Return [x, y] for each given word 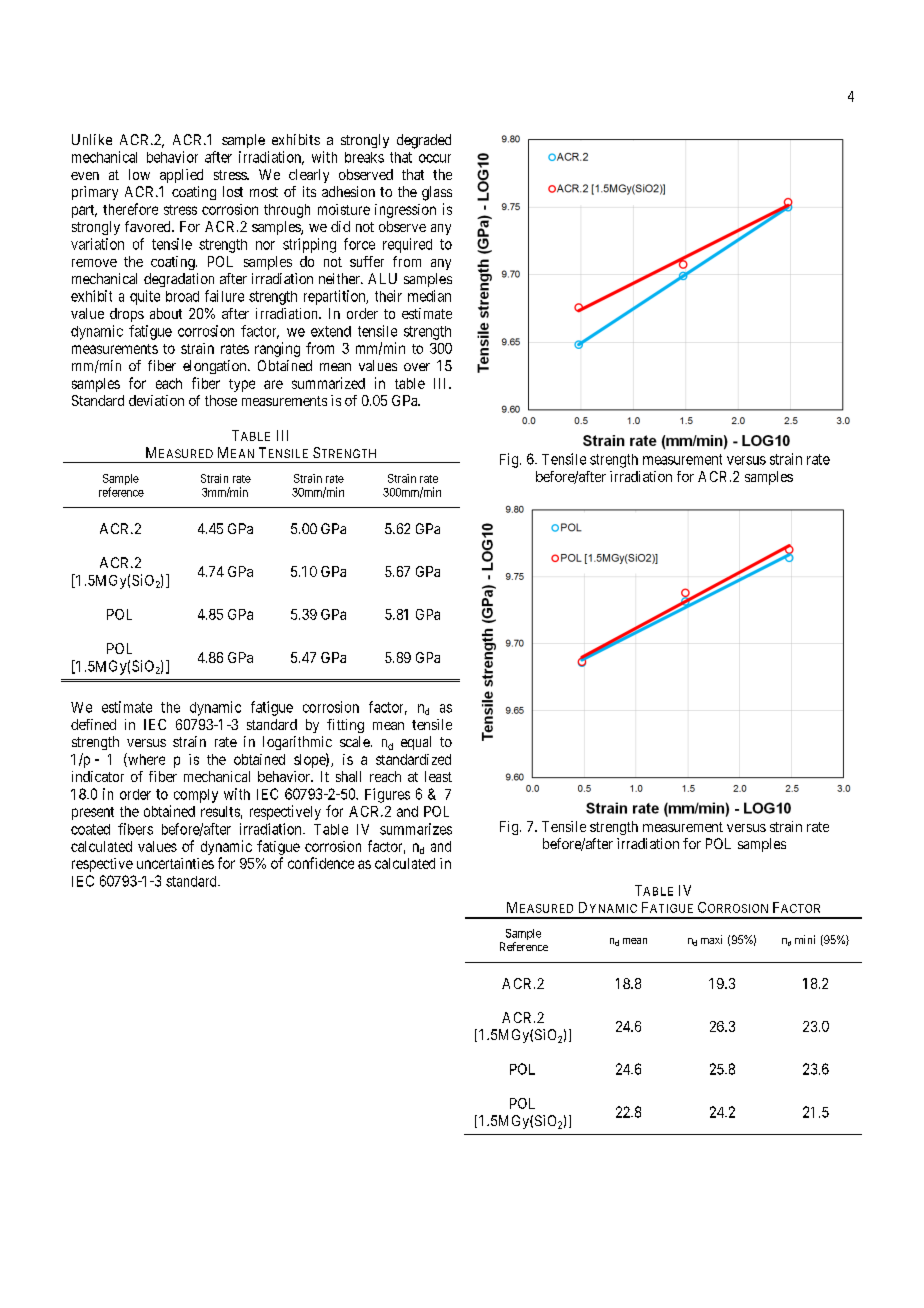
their [388, 296]
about [166, 313]
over [417, 367]
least [438, 776]
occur [435, 158]
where [145, 760]
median [429, 296]
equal [416, 743]
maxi [711, 939]
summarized [328, 383]
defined [93, 724]
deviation [156, 400]
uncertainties [175, 863]
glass [437, 193]
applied [181, 176]
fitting [345, 726]
